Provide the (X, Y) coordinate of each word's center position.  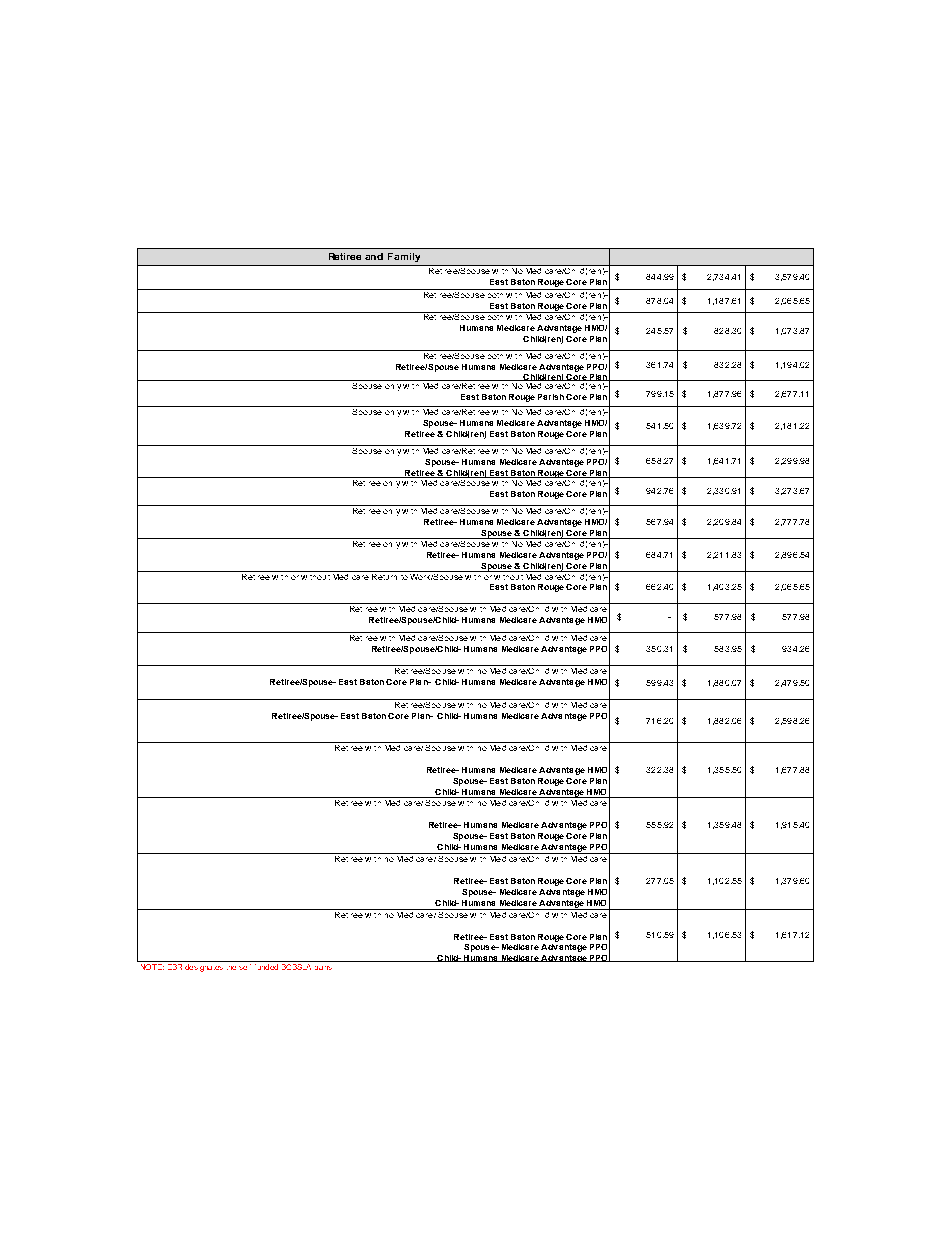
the (231, 968)
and (374, 256)
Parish (551, 397)
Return (385, 575)
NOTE (152, 967)
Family (404, 257)
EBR (175, 967)
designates (204, 968)
